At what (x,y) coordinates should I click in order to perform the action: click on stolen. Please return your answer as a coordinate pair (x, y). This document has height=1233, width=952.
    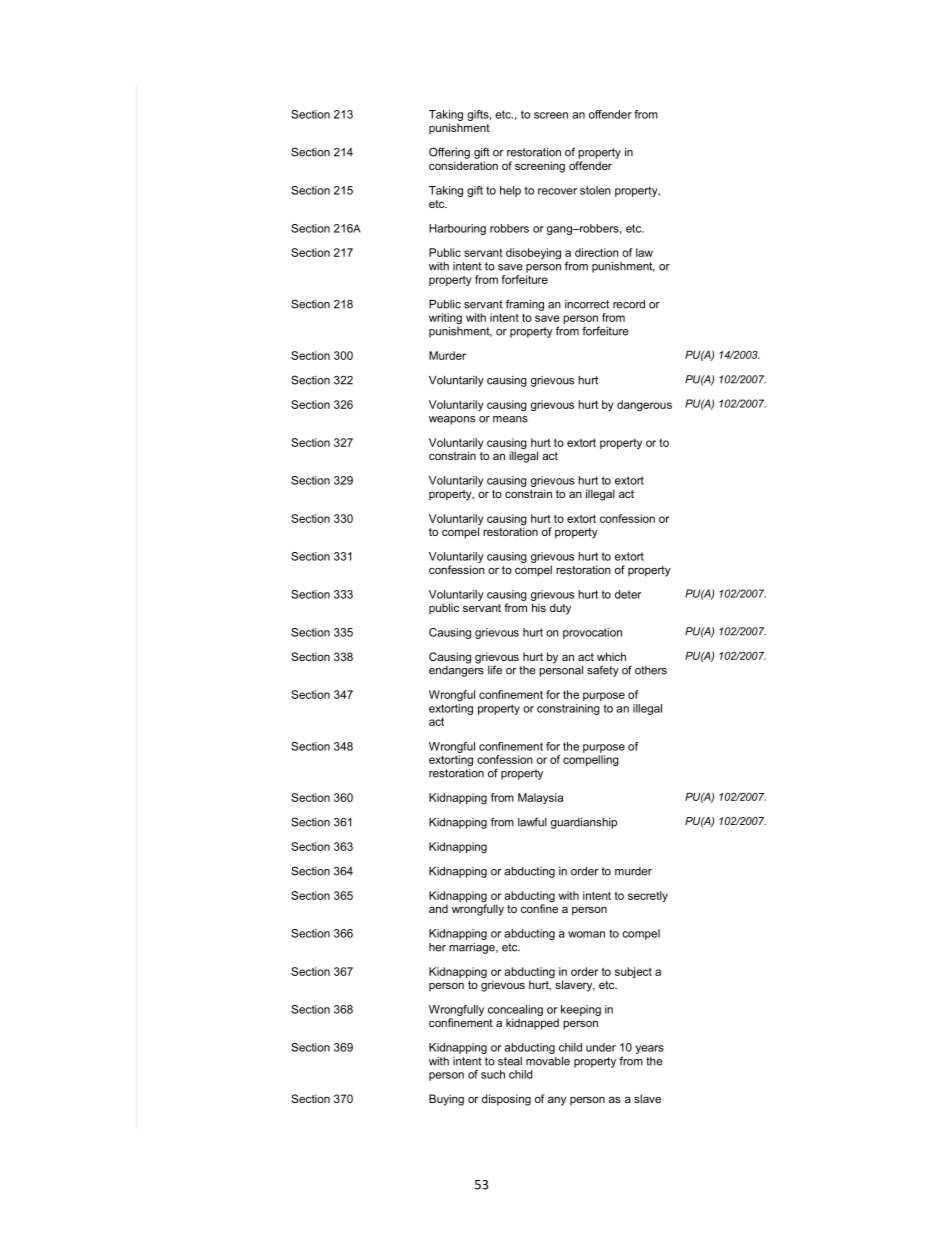
    Looking at the image, I should click on (595, 190).
